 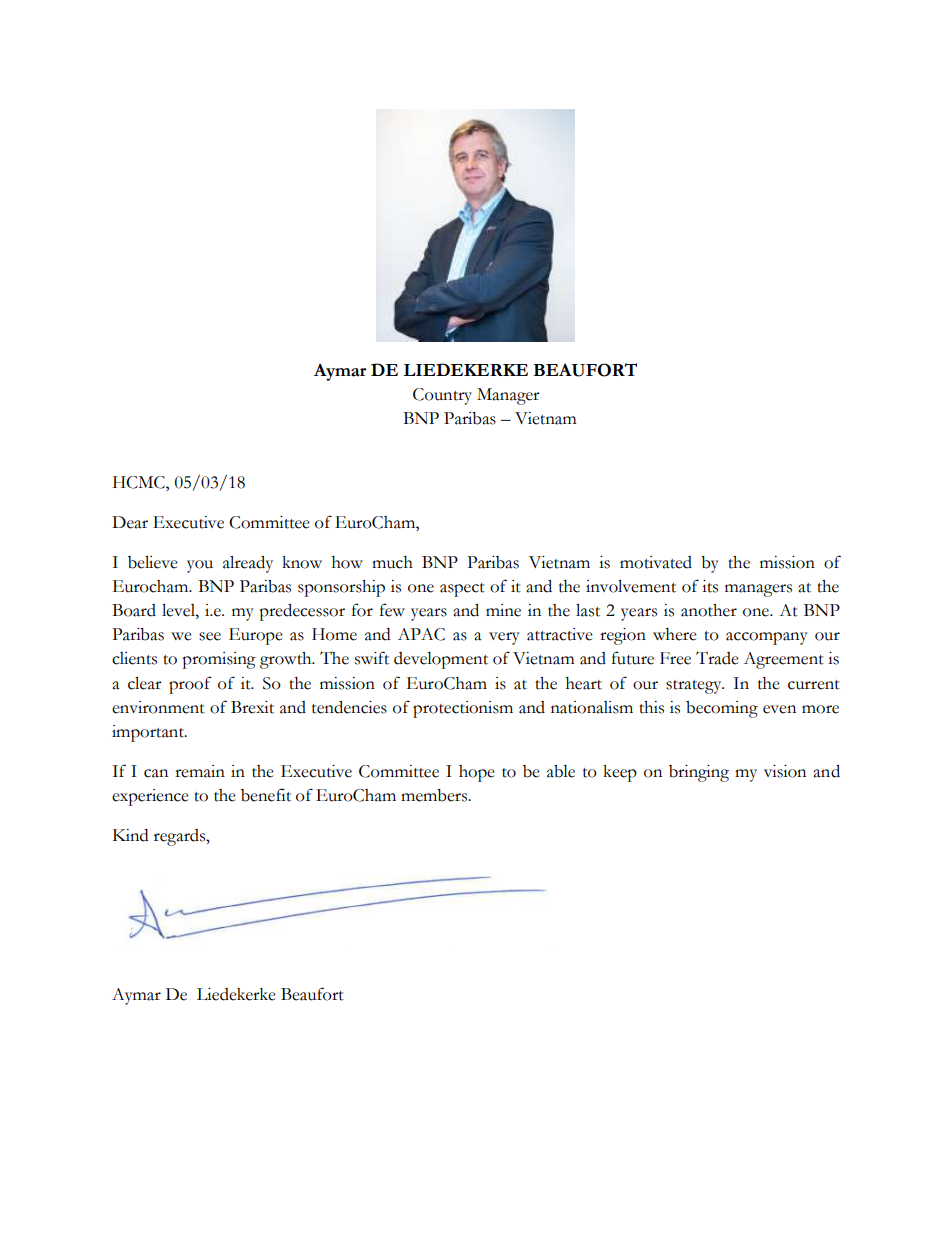 I want to click on protectionism, so click(x=463, y=709).
